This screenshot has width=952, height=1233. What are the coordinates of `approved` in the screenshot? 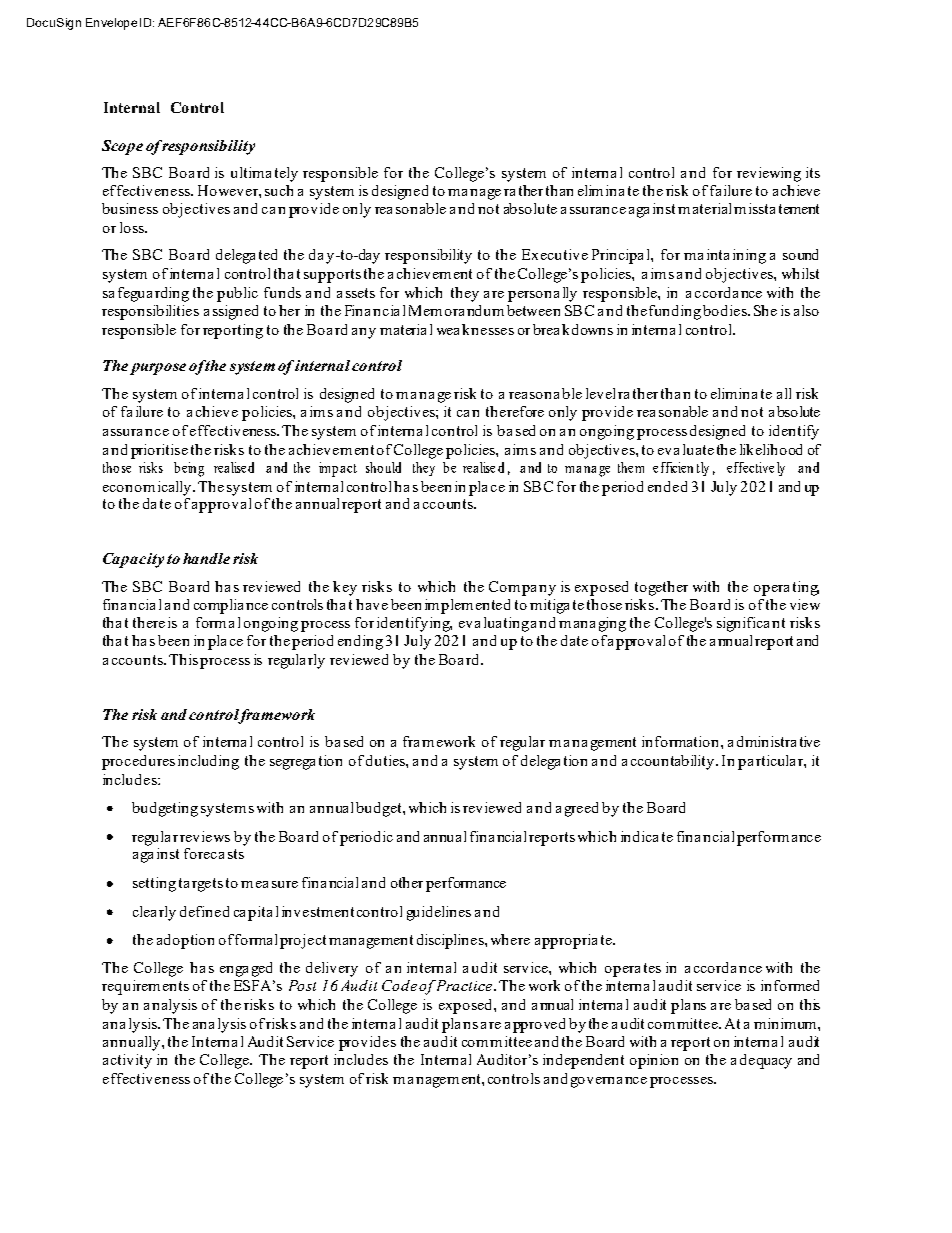 It's located at (535, 1025).
